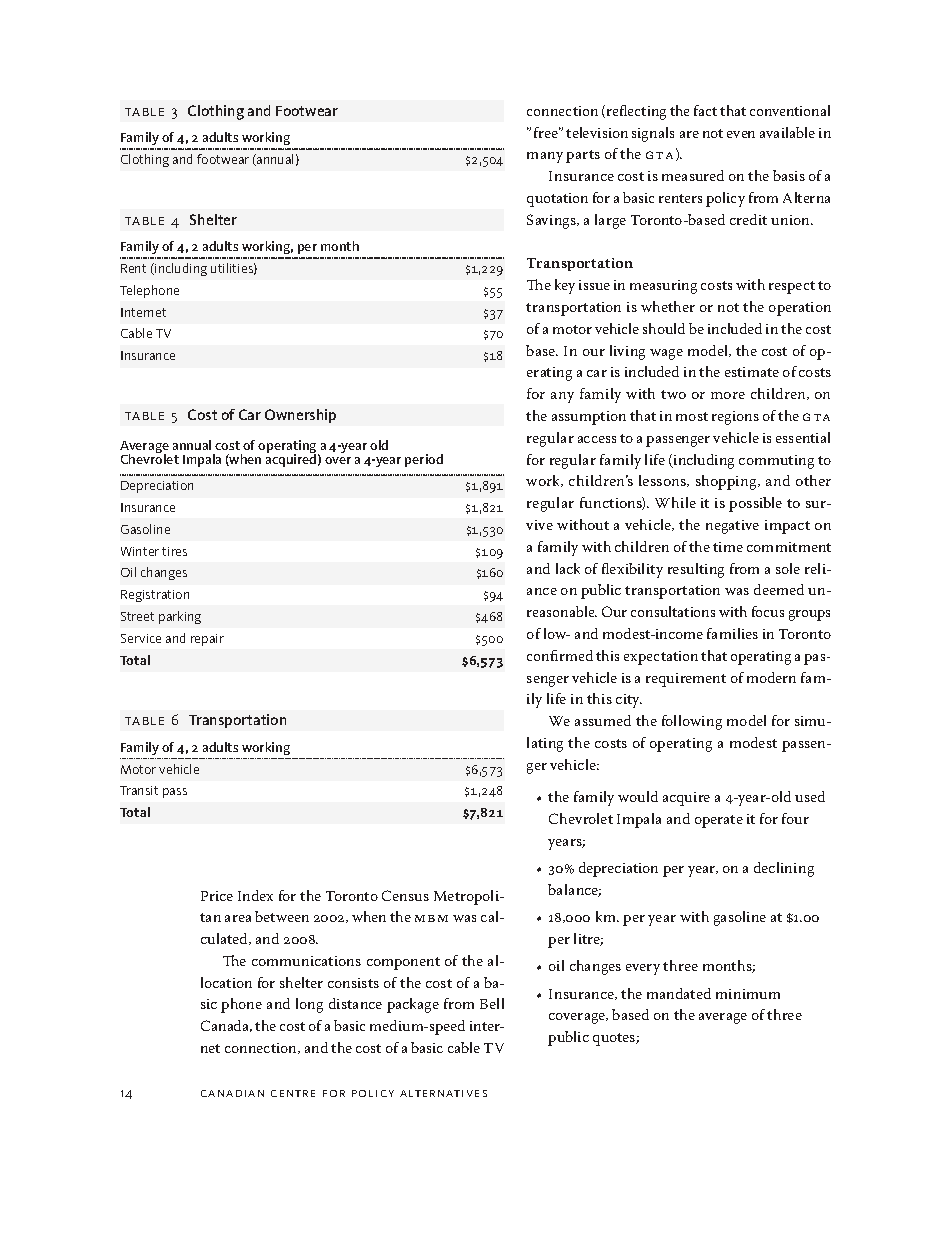 The height and width of the screenshot is (1233, 952). Describe the element at coordinates (545, 157) in the screenshot. I see `many` at that location.
